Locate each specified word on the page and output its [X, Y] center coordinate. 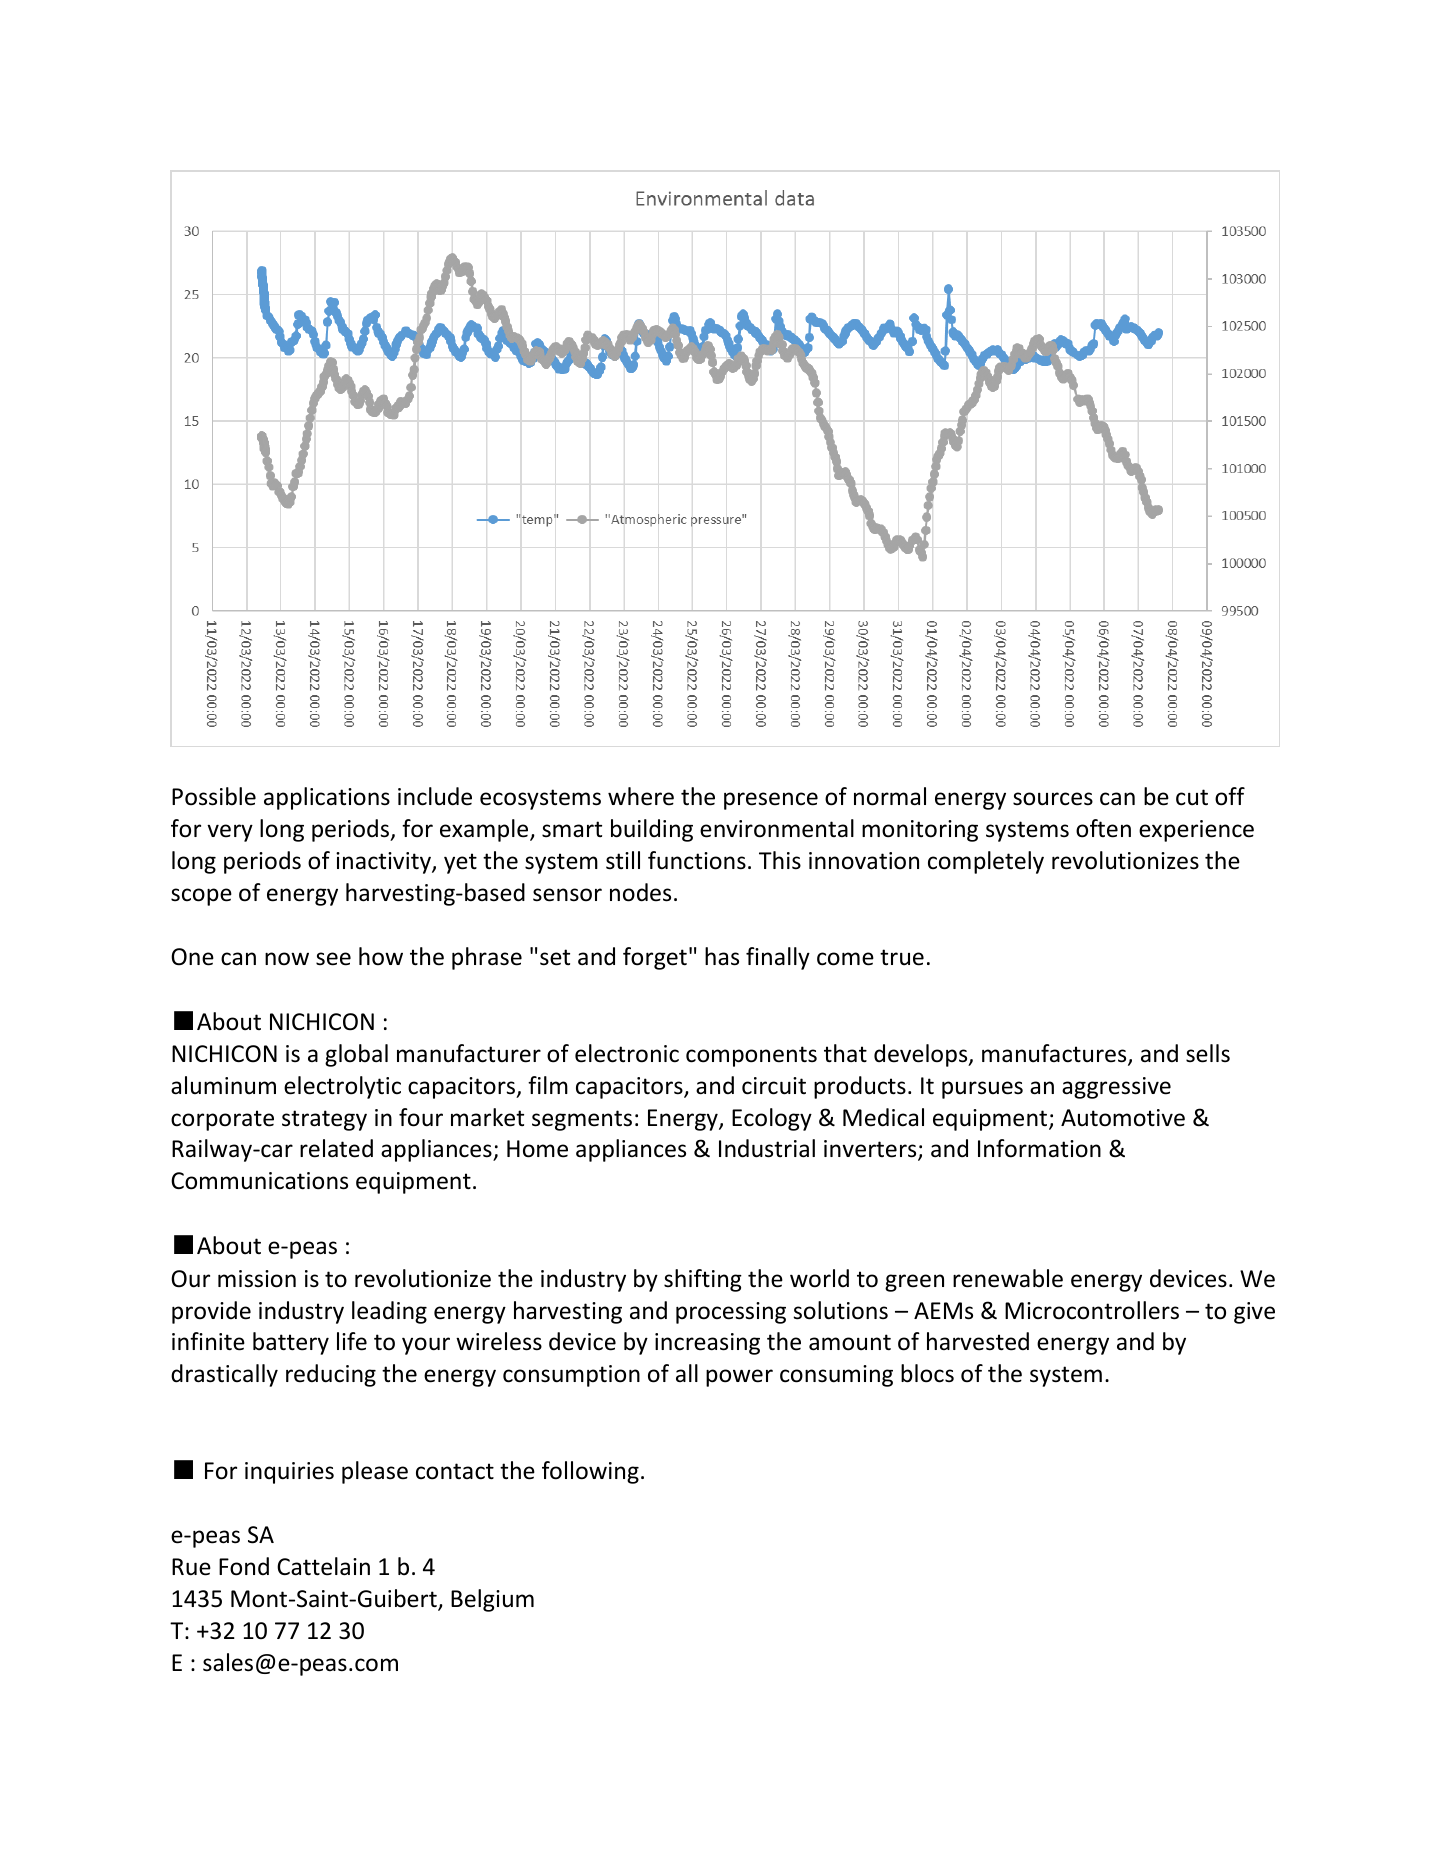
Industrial [767, 1148]
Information [1039, 1148]
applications [327, 798]
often [1103, 828]
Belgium [492, 1600]
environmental [777, 828]
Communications [259, 1181]
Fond [244, 1566]
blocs [927, 1373]
